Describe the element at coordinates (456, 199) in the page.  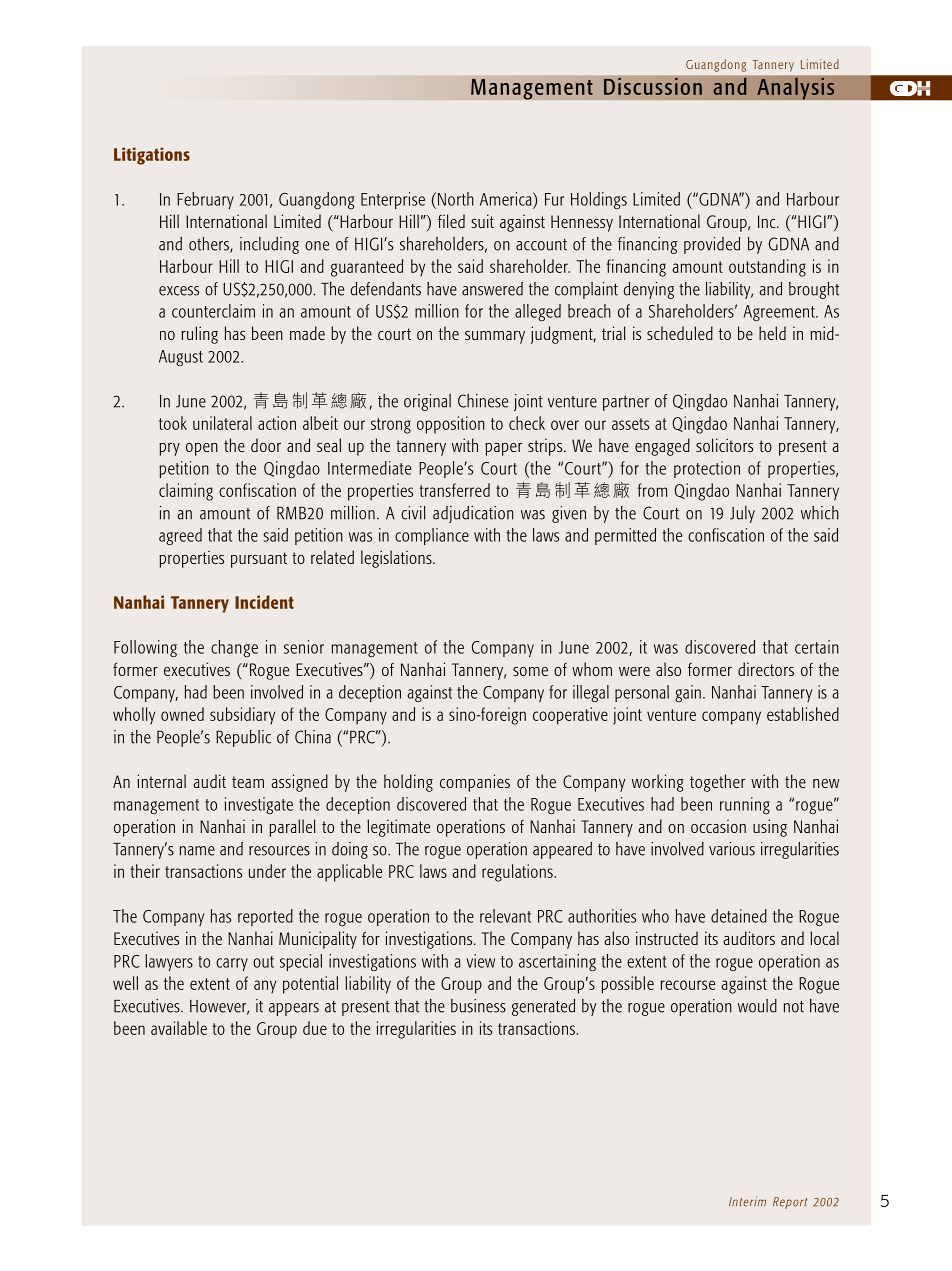
I see `North` at that location.
